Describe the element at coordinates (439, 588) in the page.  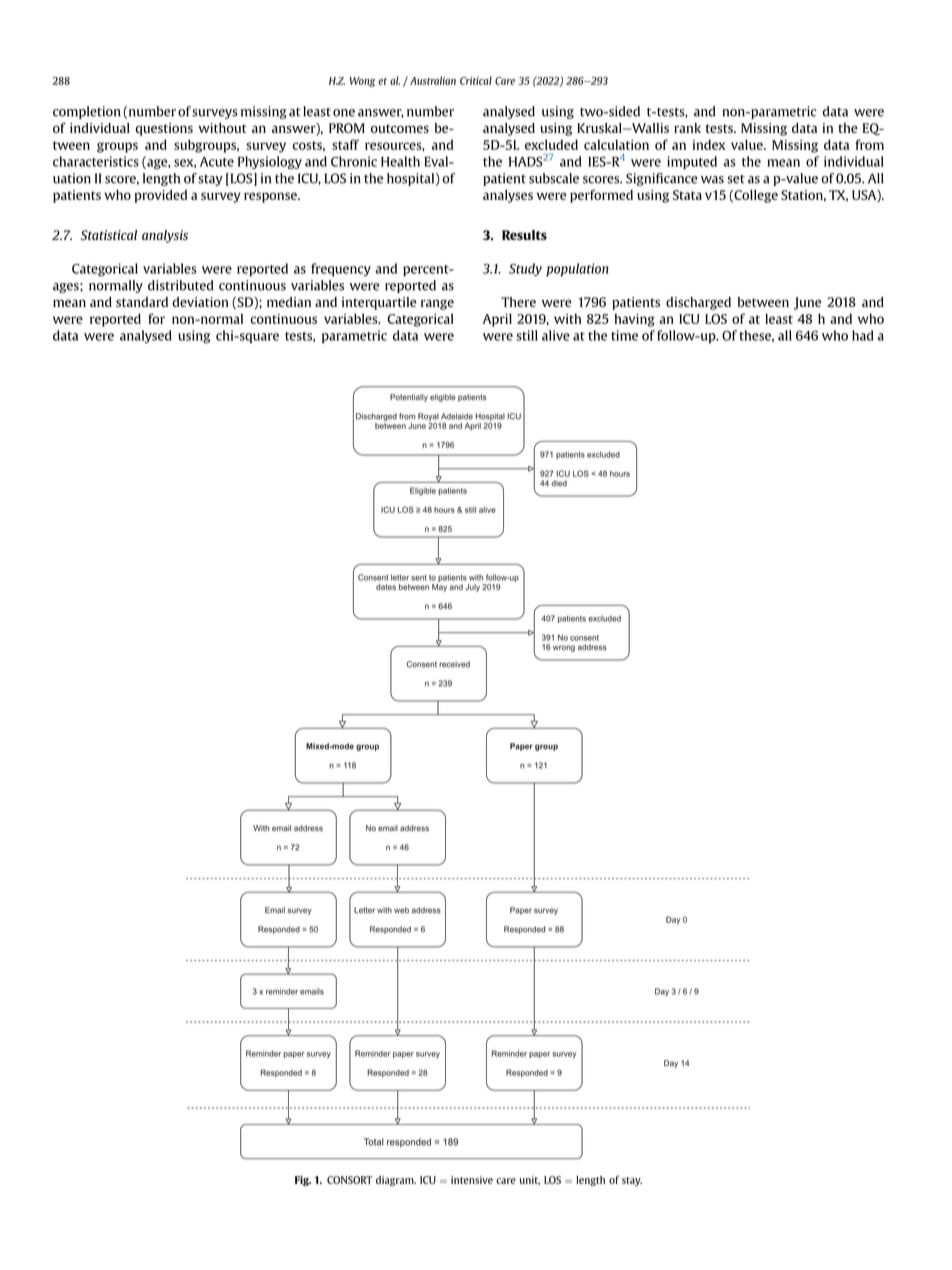
I see `May` at that location.
